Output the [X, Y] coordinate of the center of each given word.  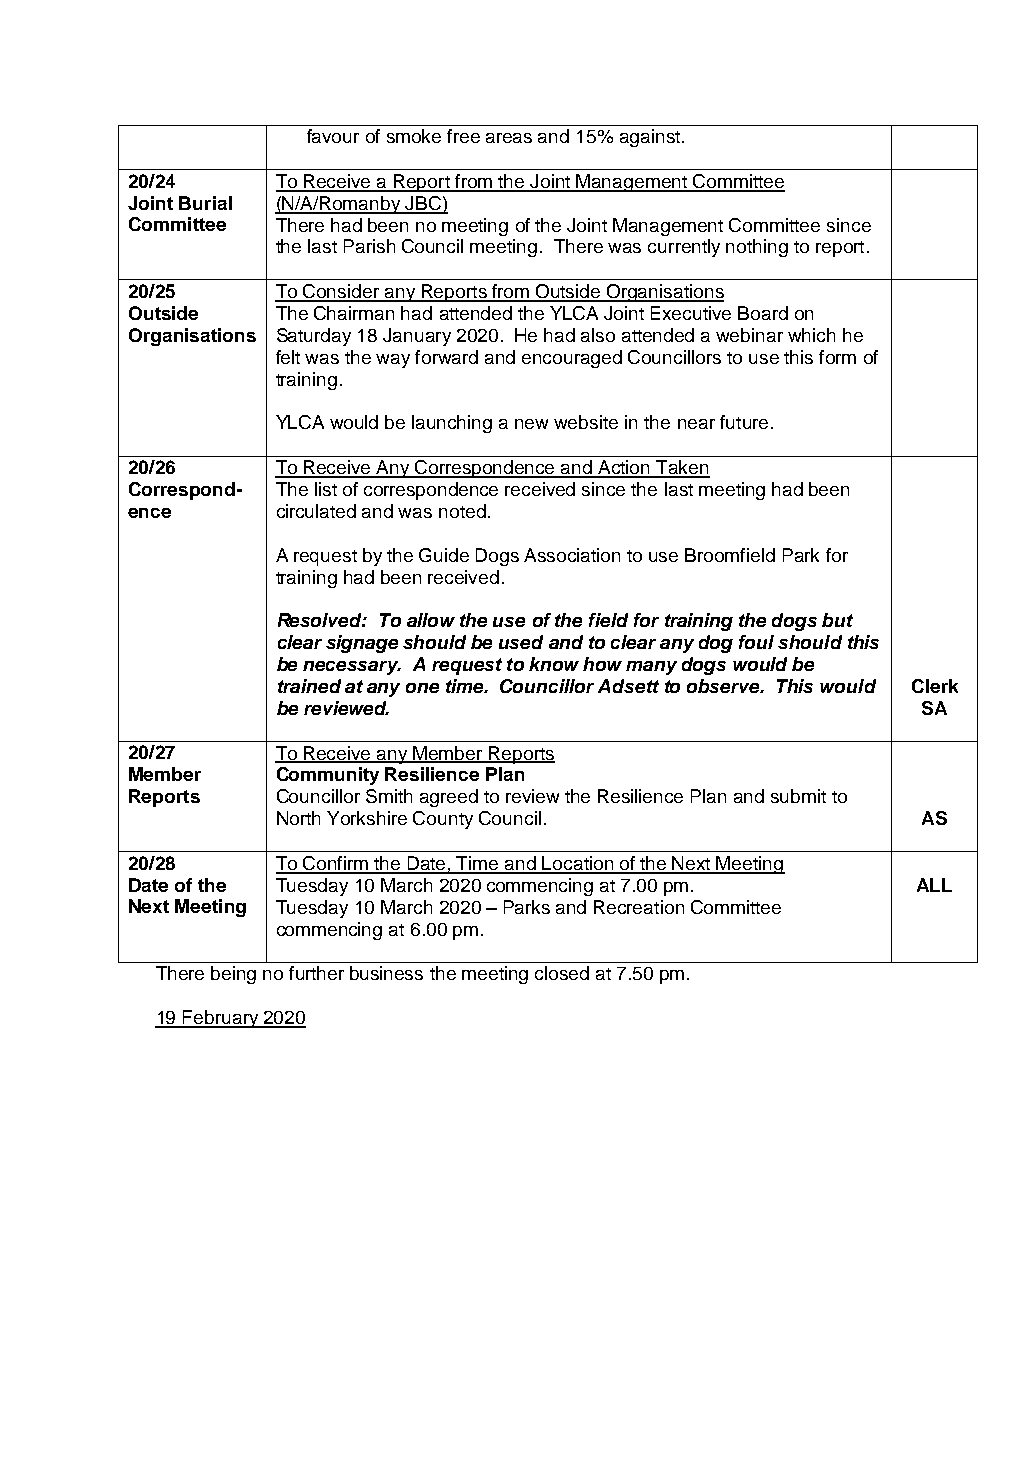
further [316, 973]
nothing [757, 248]
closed [562, 973]
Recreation [639, 907]
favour [333, 136]
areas [509, 138]
